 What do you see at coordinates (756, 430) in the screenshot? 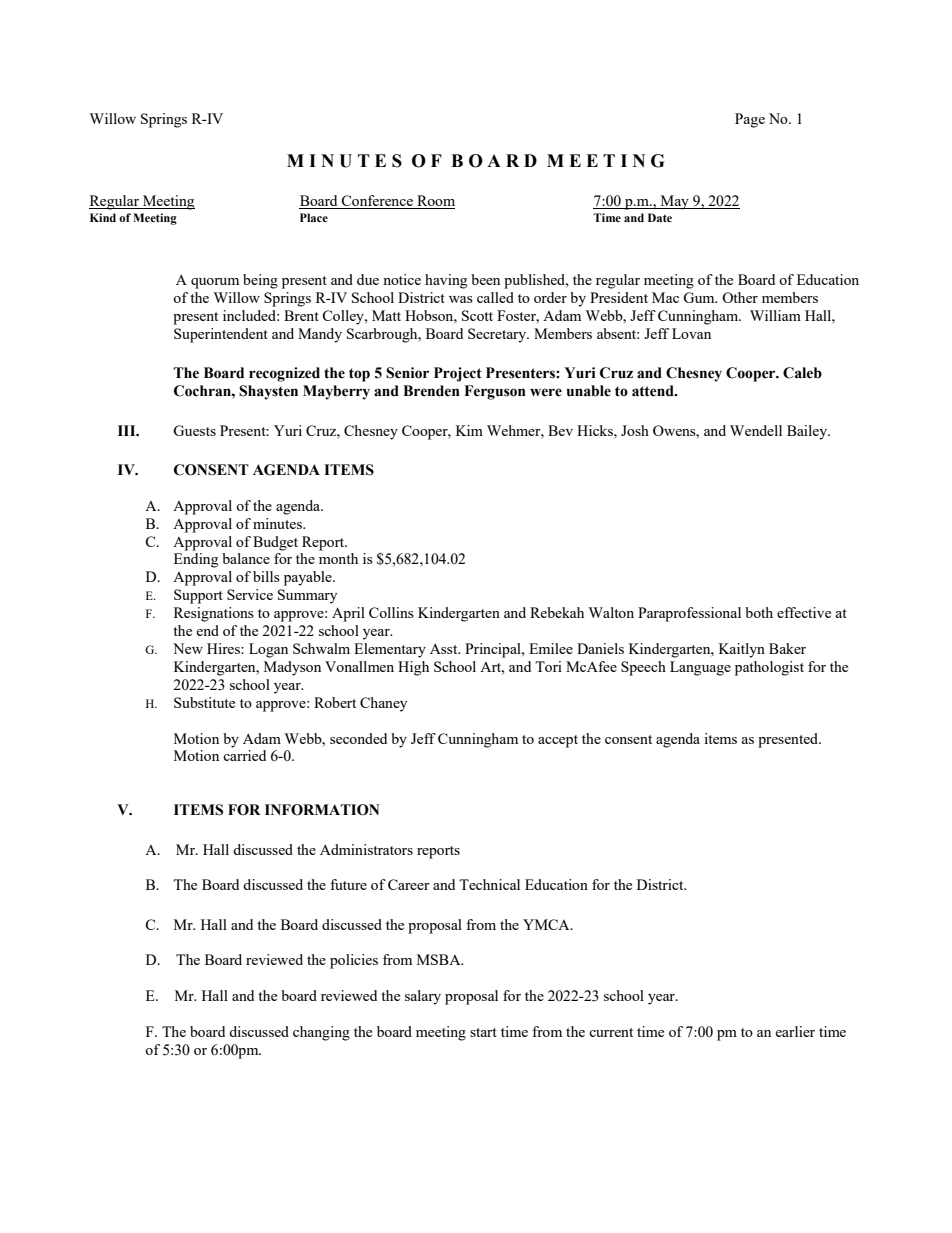
I see `Wendell` at bounding box center [756, 430].
